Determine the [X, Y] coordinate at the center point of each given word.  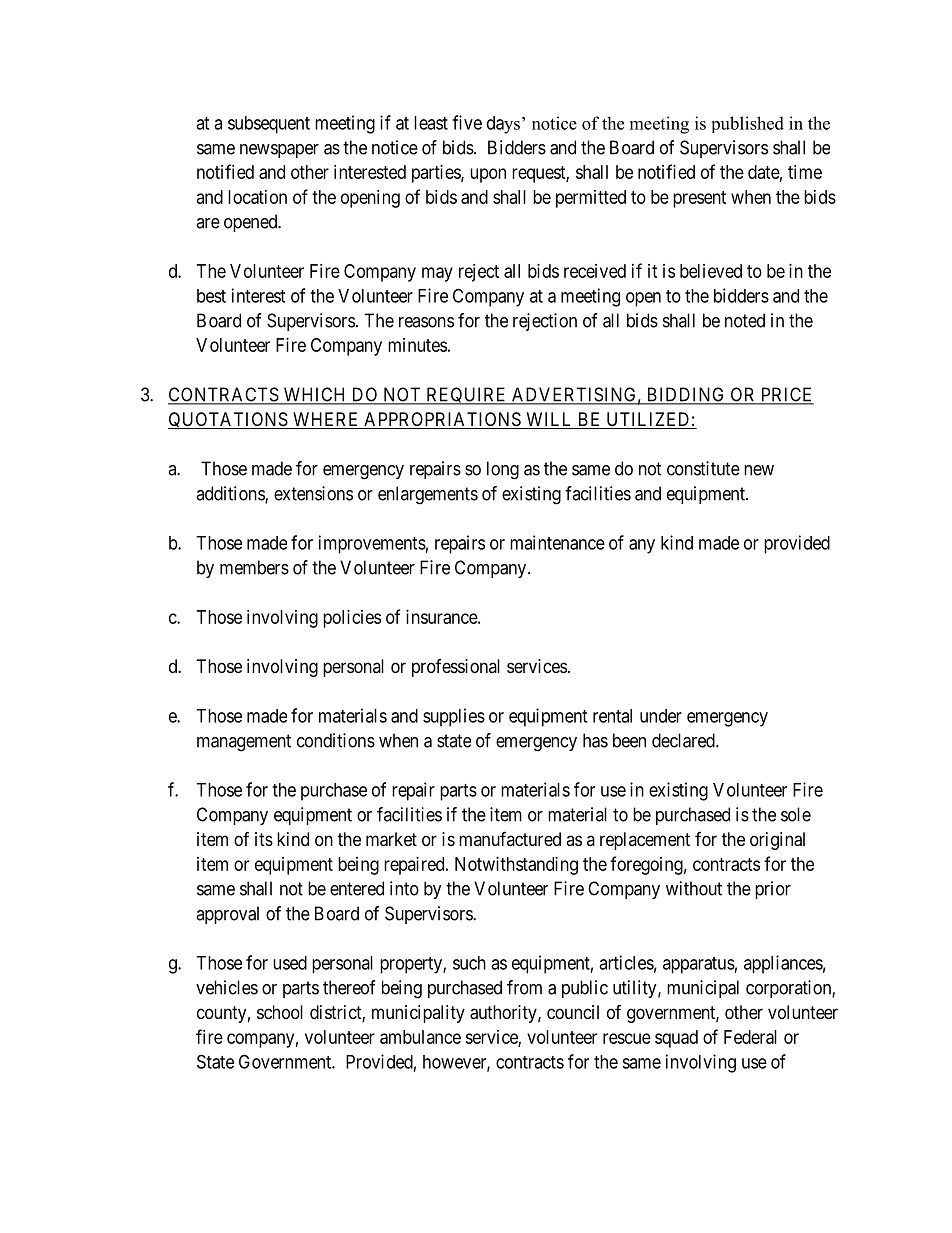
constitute [703, 468]
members [254, 567]
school [280, 1012]
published [748, 124]
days [503, 125]
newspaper [279, 151]
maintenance [557, 542]
